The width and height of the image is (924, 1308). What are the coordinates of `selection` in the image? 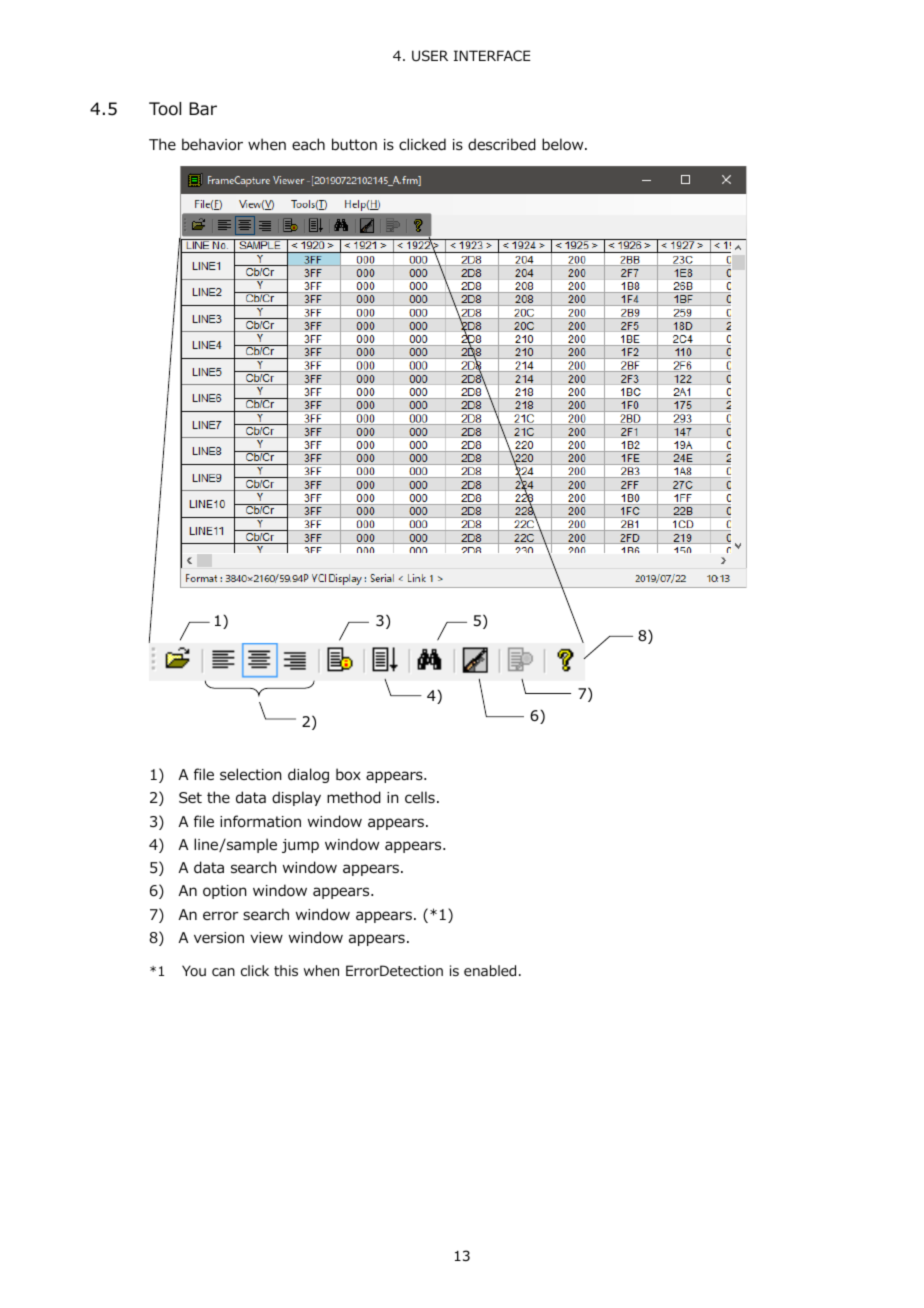 It's located at (250, 774).
